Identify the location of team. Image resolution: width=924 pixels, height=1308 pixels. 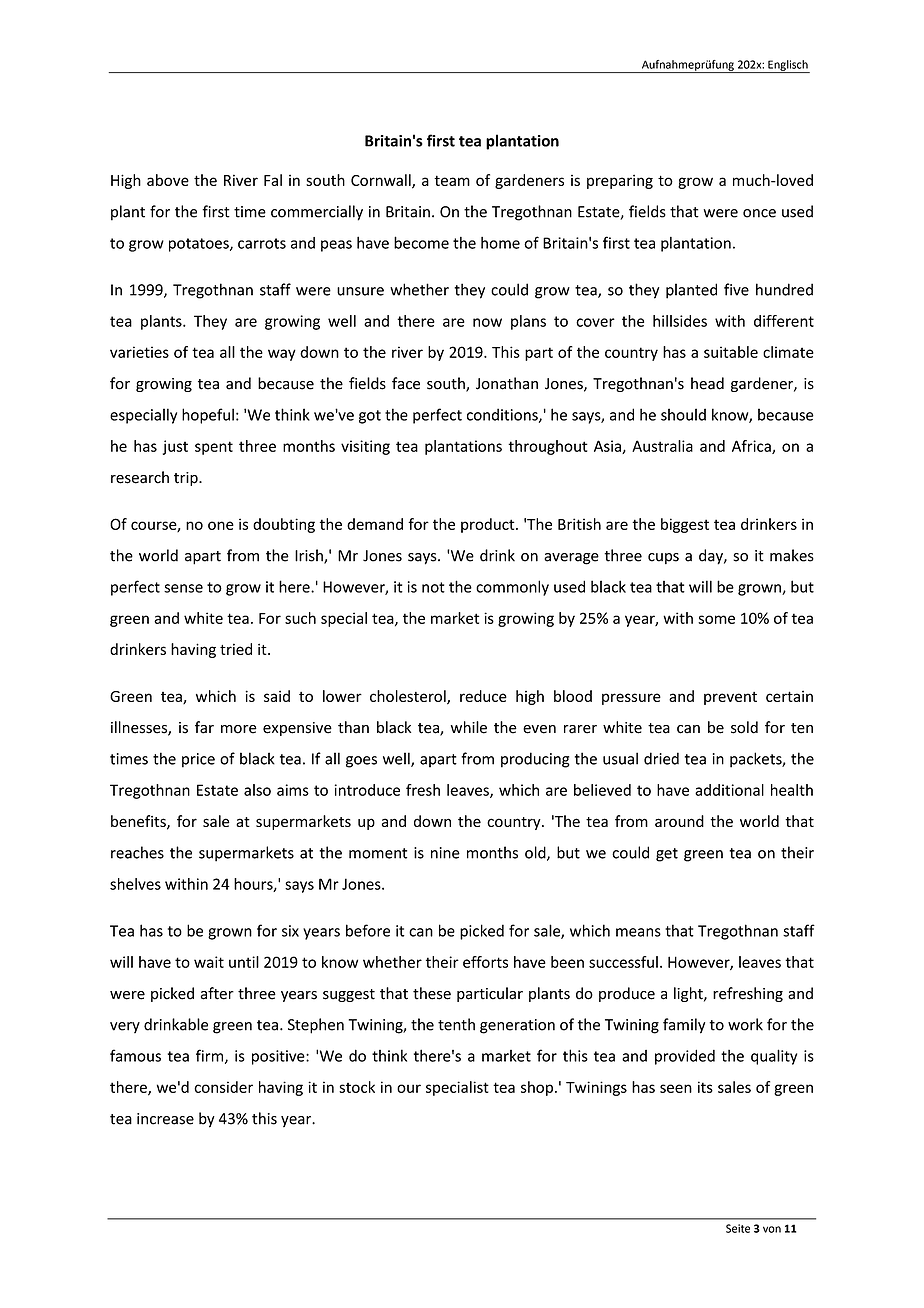
(452, 180).
